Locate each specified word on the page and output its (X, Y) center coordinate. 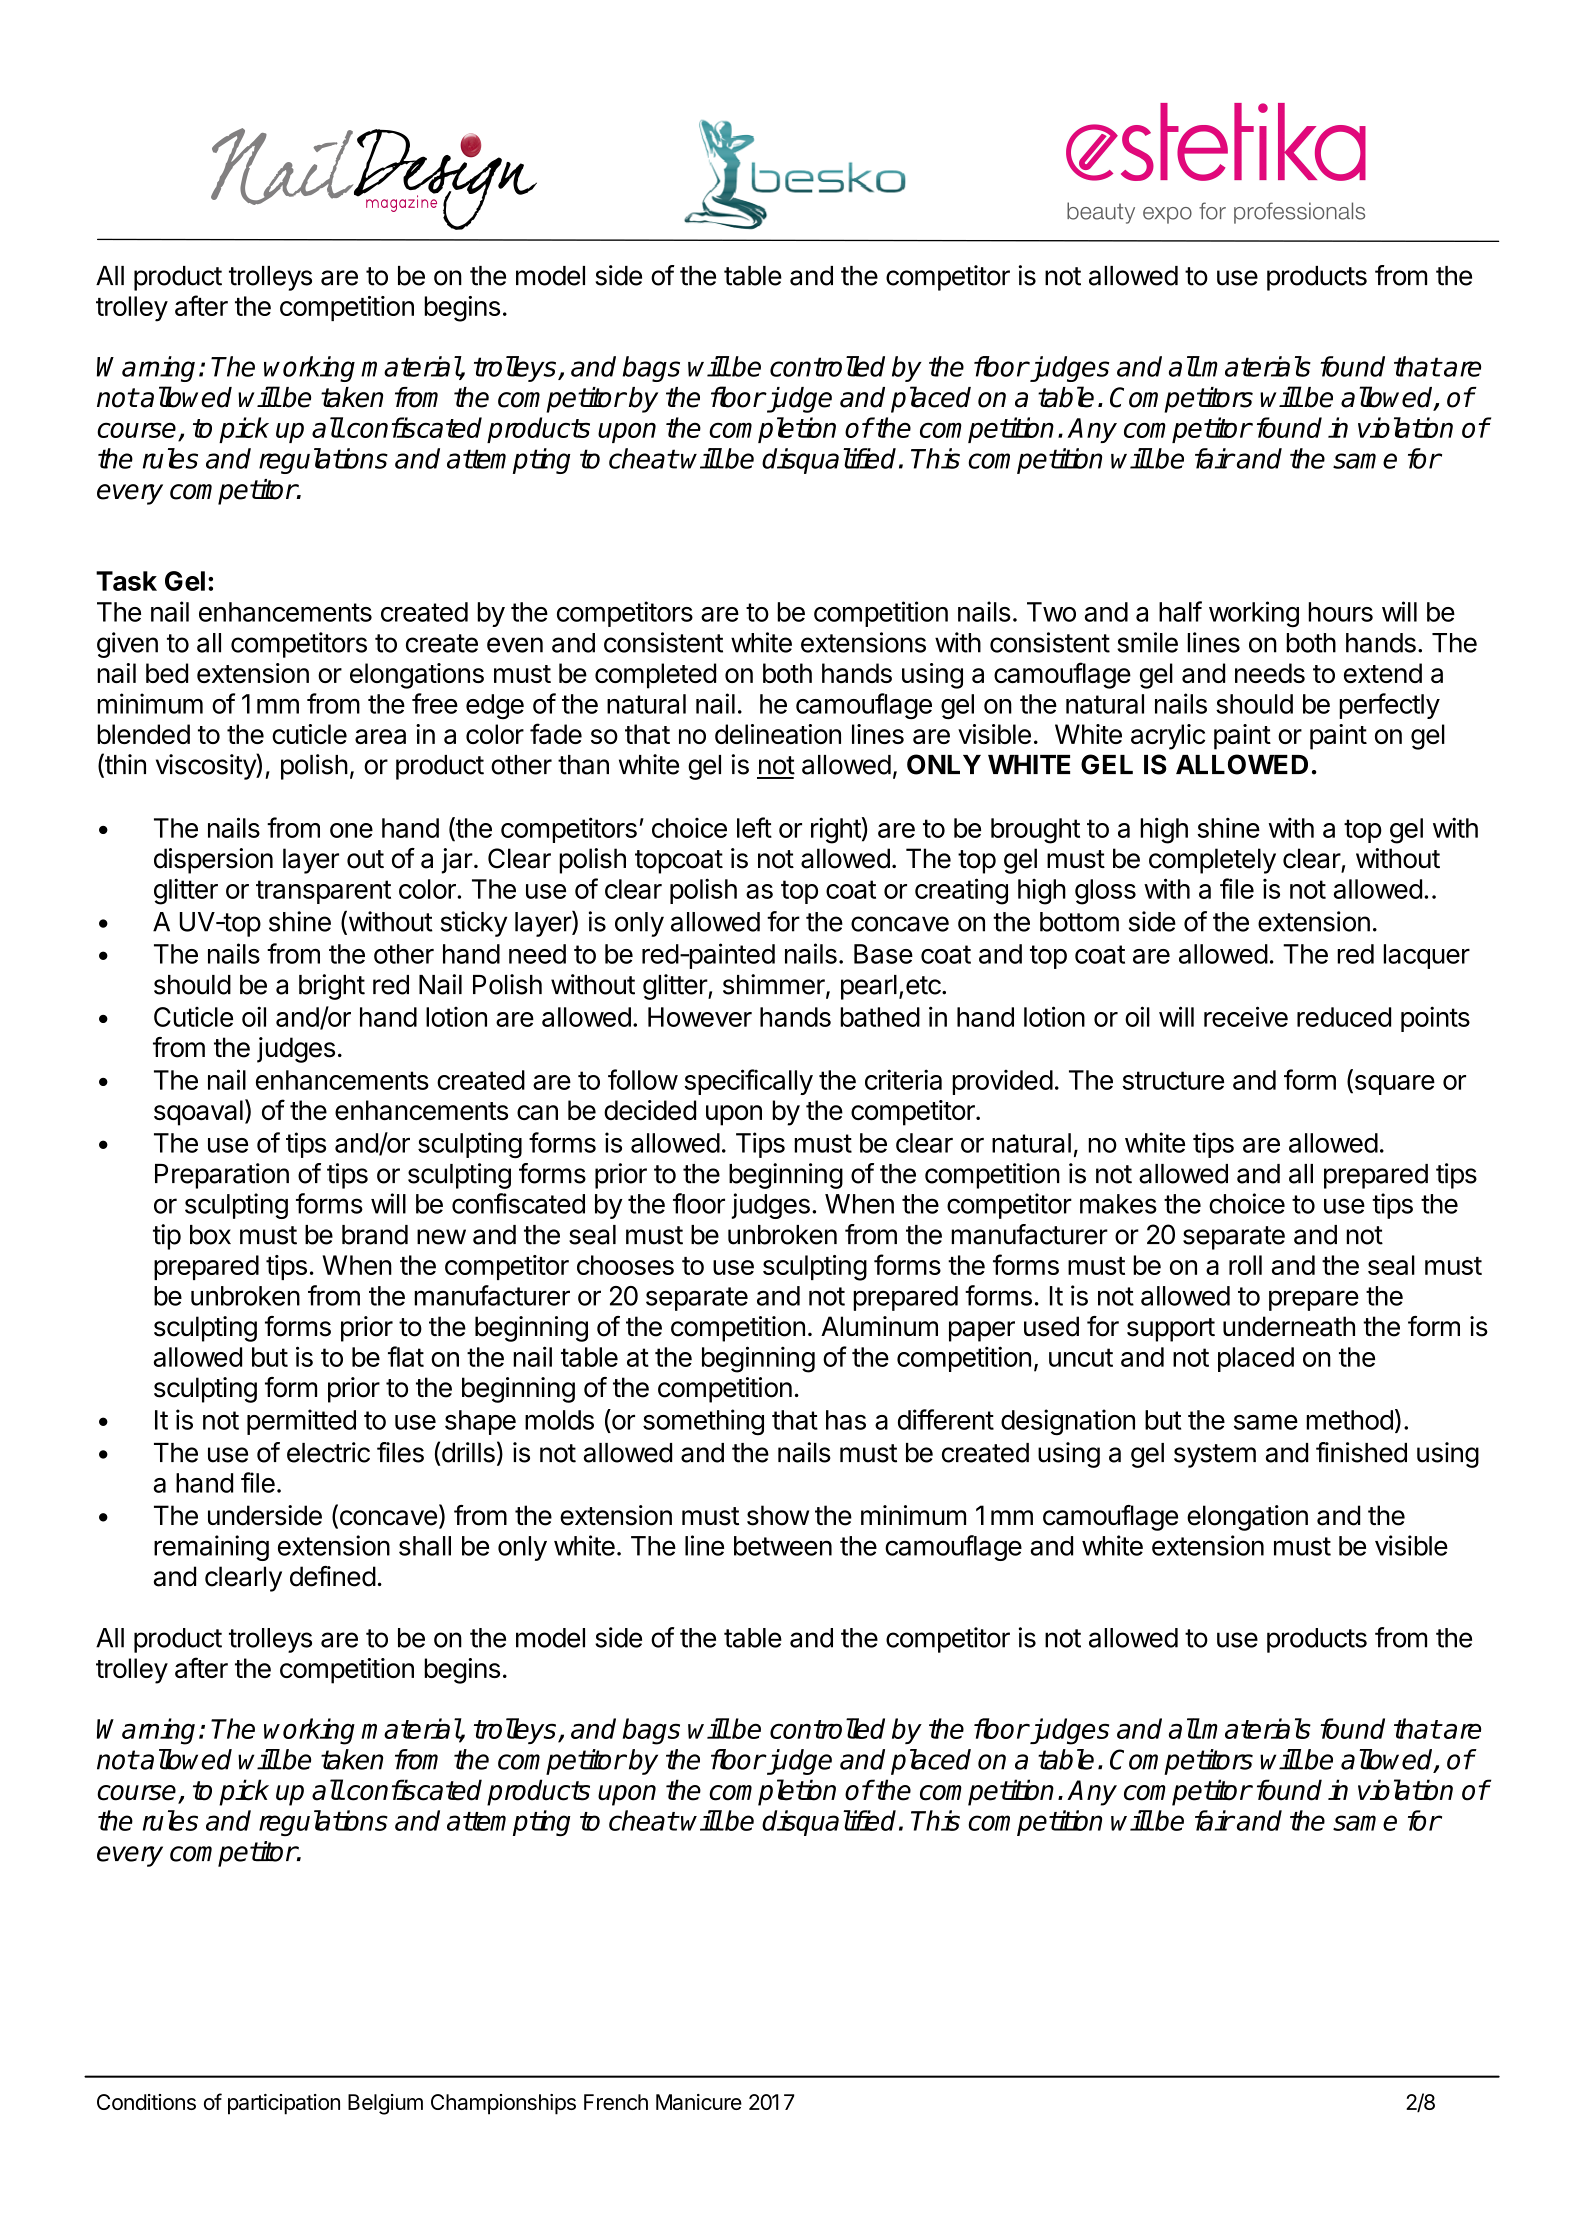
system (1215, 1456)
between (783, 1546)
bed (167, 673)
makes (1118, 1204)
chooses (625, 1265)
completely (1212, 861)
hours (1340, 612)
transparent (323, 892)
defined (333, 1576)
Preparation (222, 1176)
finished (1361, 1452)
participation (284, 2104)
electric (328, 1452)
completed (655, 676)
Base (883, 954)
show (778, 1515)
